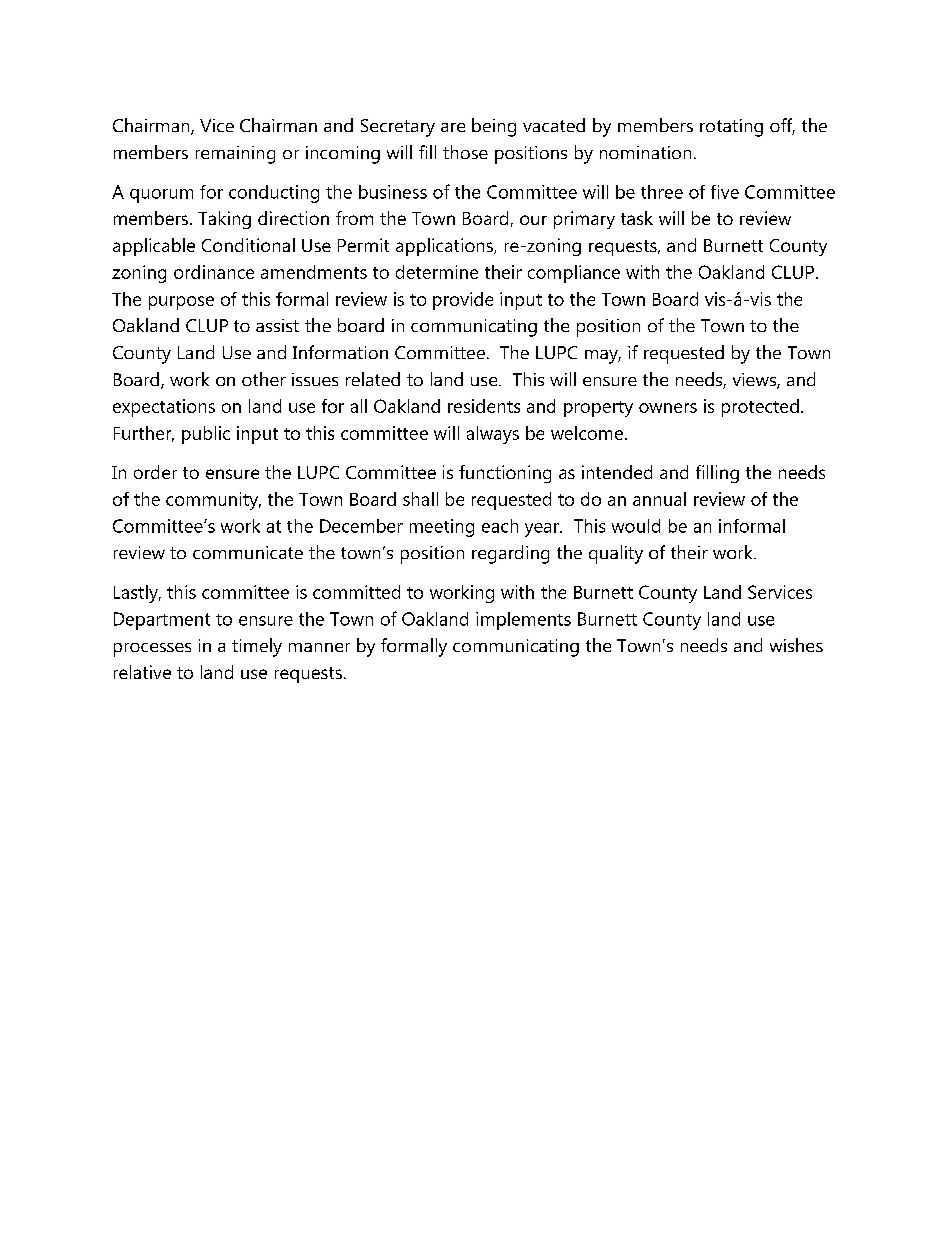 This document has width=952, height=1233. What do you see at coordinates (484, 406) in the document?
I see `residents` at bounding box center [484, 406].
